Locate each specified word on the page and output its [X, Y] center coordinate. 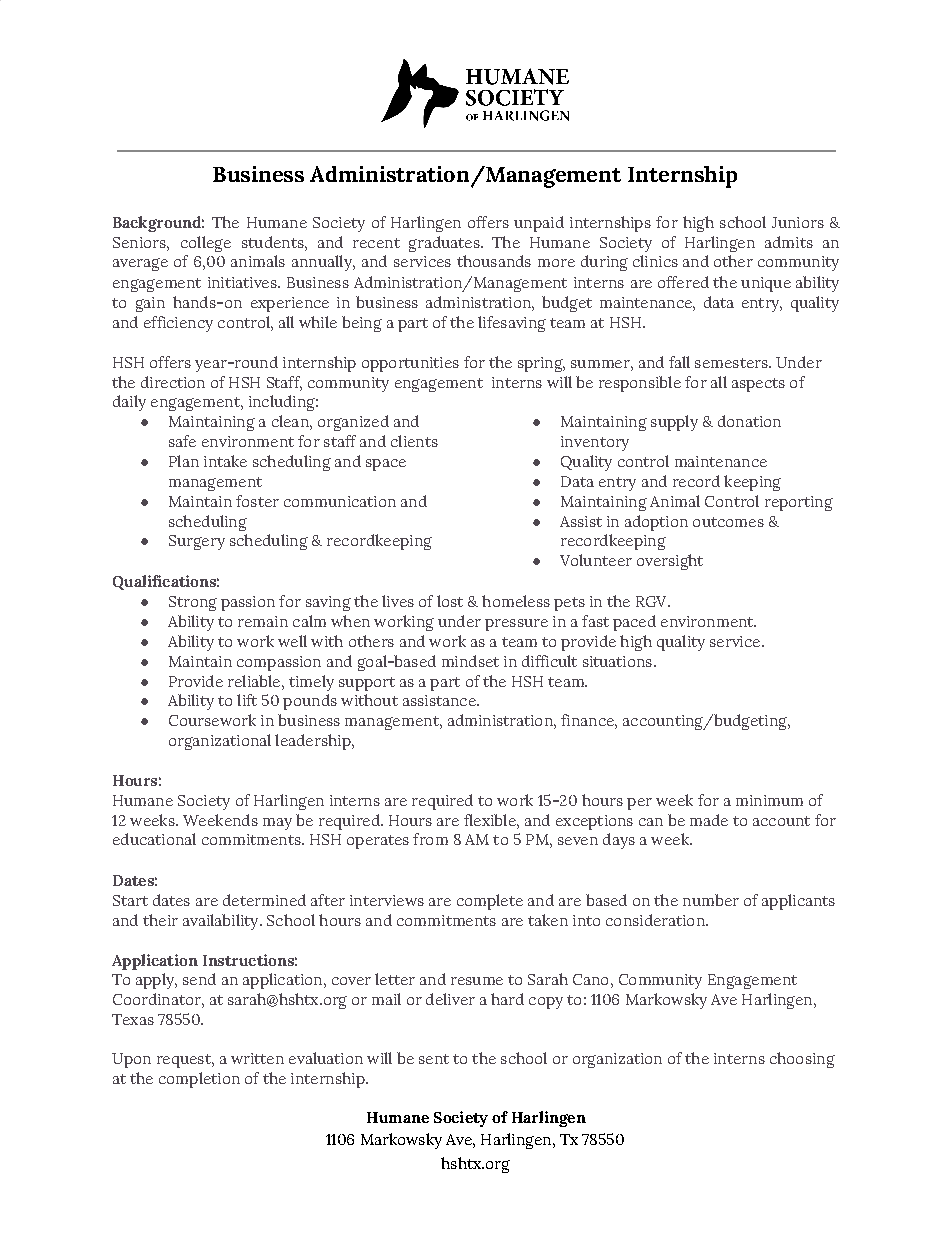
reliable [255, 681]
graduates [445, 244]
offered [683, 282]
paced [634, 623]
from [430, 839]
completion [199, 1080]
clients [414, 441]
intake [225, 461]
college [206, 244]
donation [749, 421]
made [709, 820]
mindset [470, 661]
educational [154, 839]
